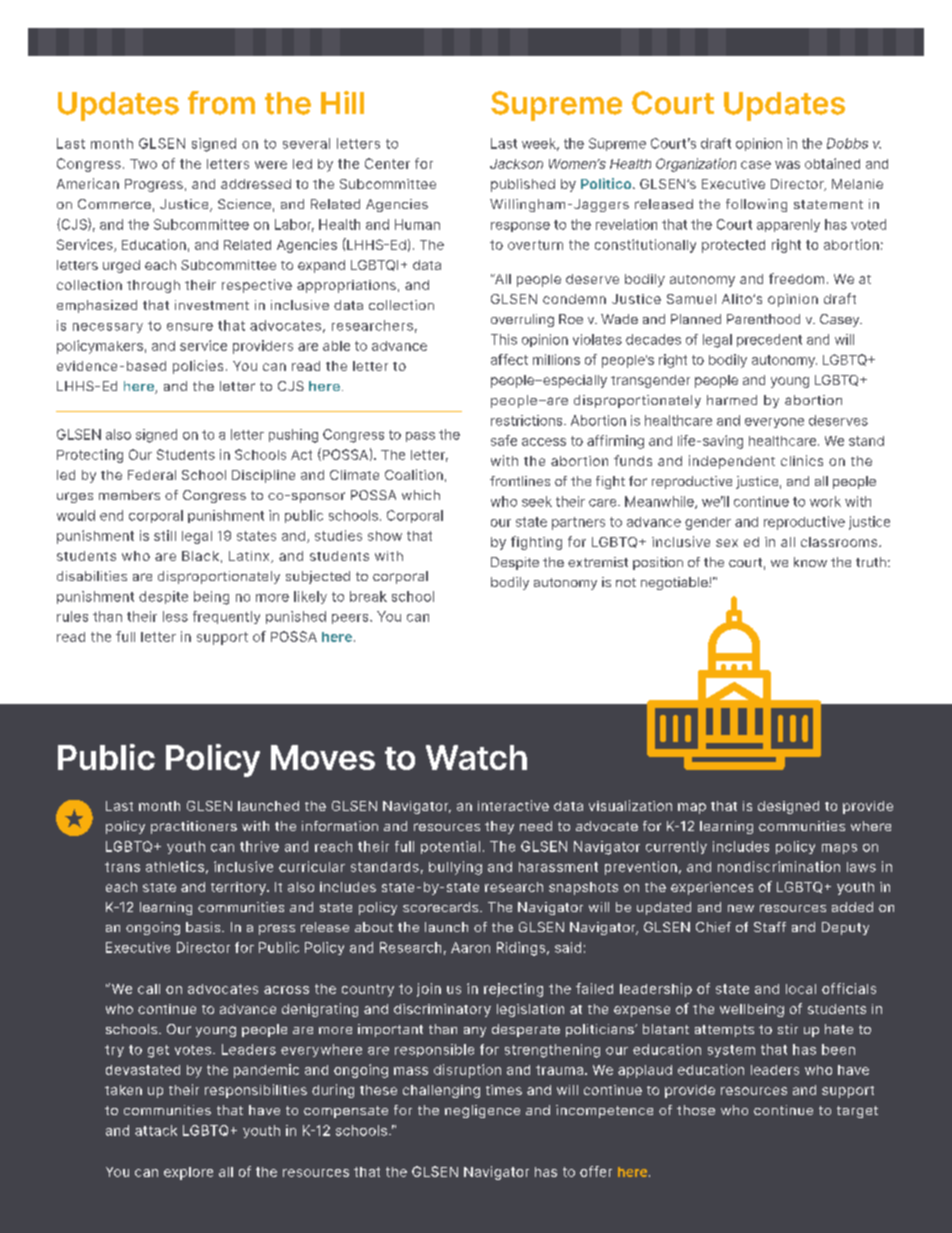 Image resolution: width=952 pixels, height=1233 pixels. What do you see at coordinates (194, 827) in the screenshot?
I see `practitioners` at bounding box center [194, 827].
